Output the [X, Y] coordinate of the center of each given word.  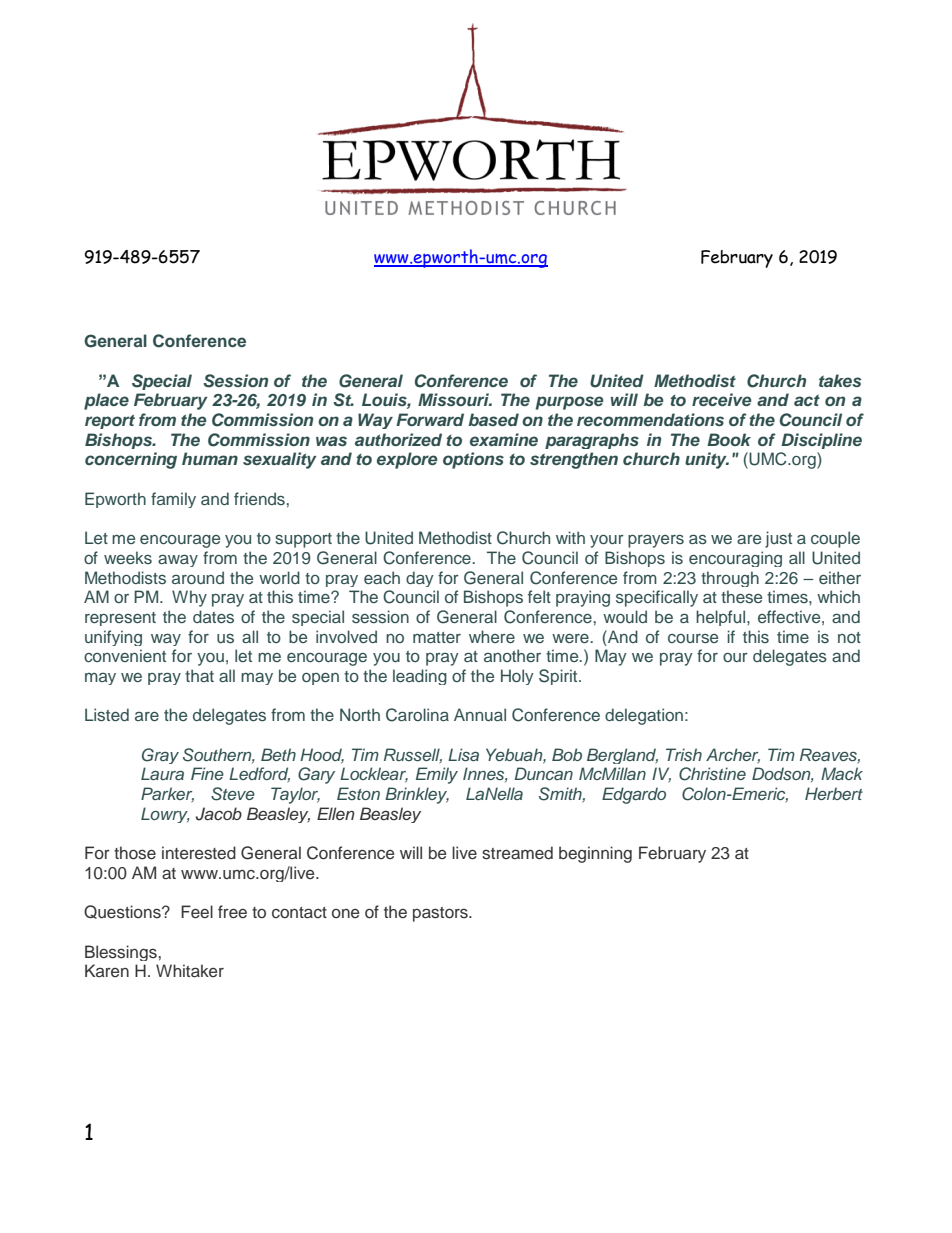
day [420, 579]
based [493, 419]
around [198, 577]
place [106, 401]
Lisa [463, 755]
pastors [441, 914]
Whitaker [190, 970]
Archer [733, 755]
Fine [207, 773]
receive [722, 399]
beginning [595, 854]
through [730, 579]
